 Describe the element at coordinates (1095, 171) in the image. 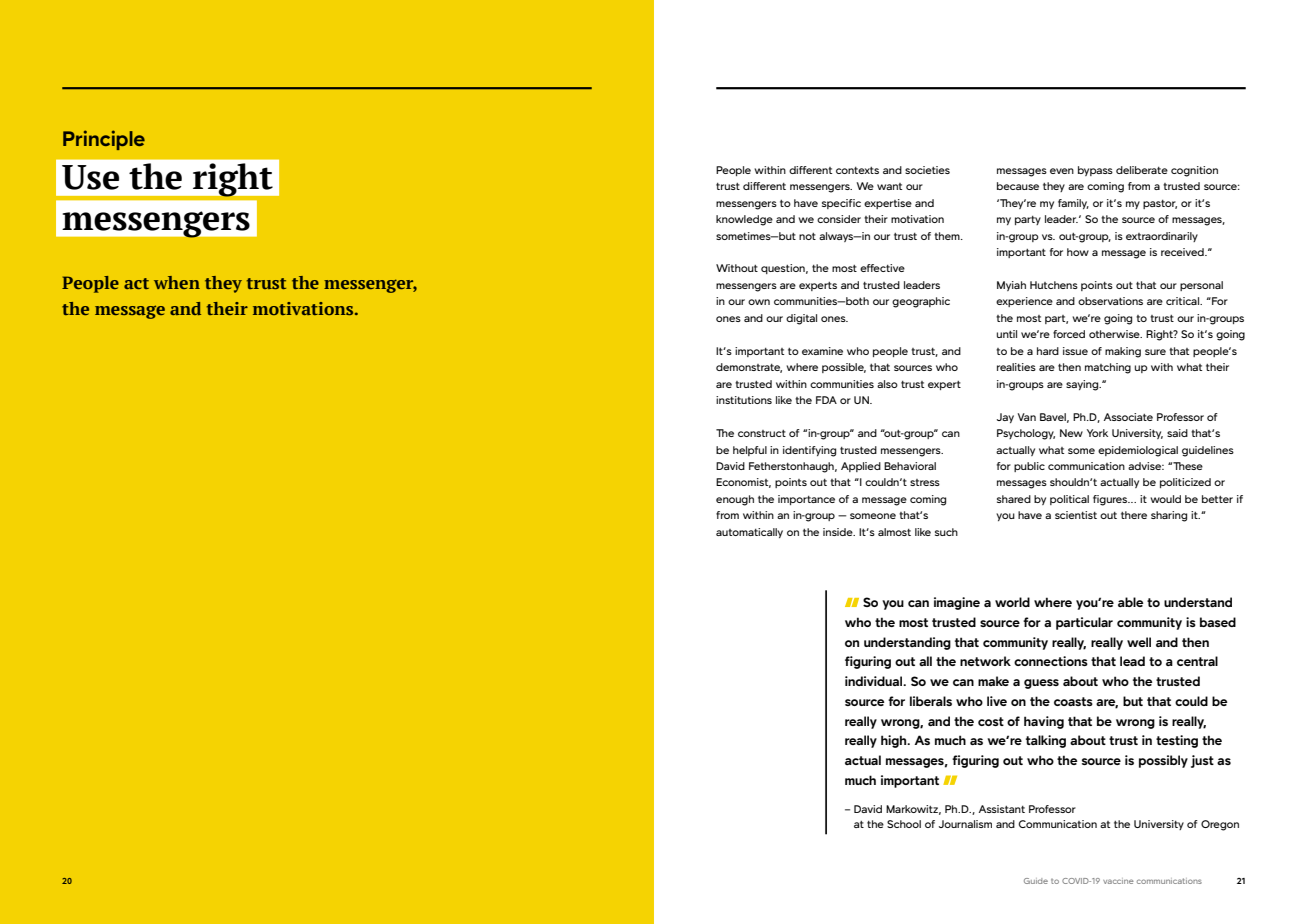

I see `bypass` at that location.
